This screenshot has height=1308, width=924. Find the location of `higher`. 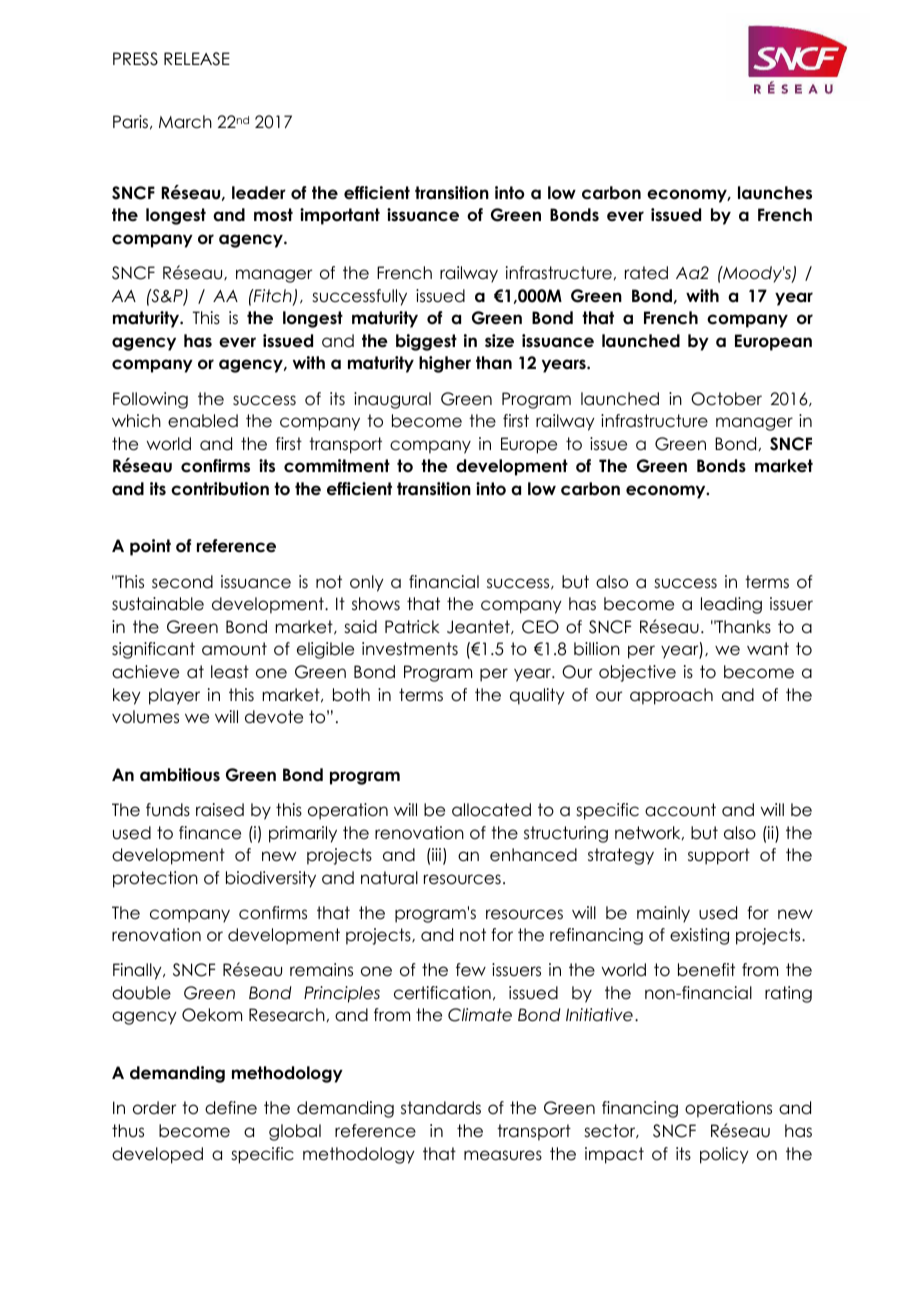

higher is located at coordinates (445, 364).
